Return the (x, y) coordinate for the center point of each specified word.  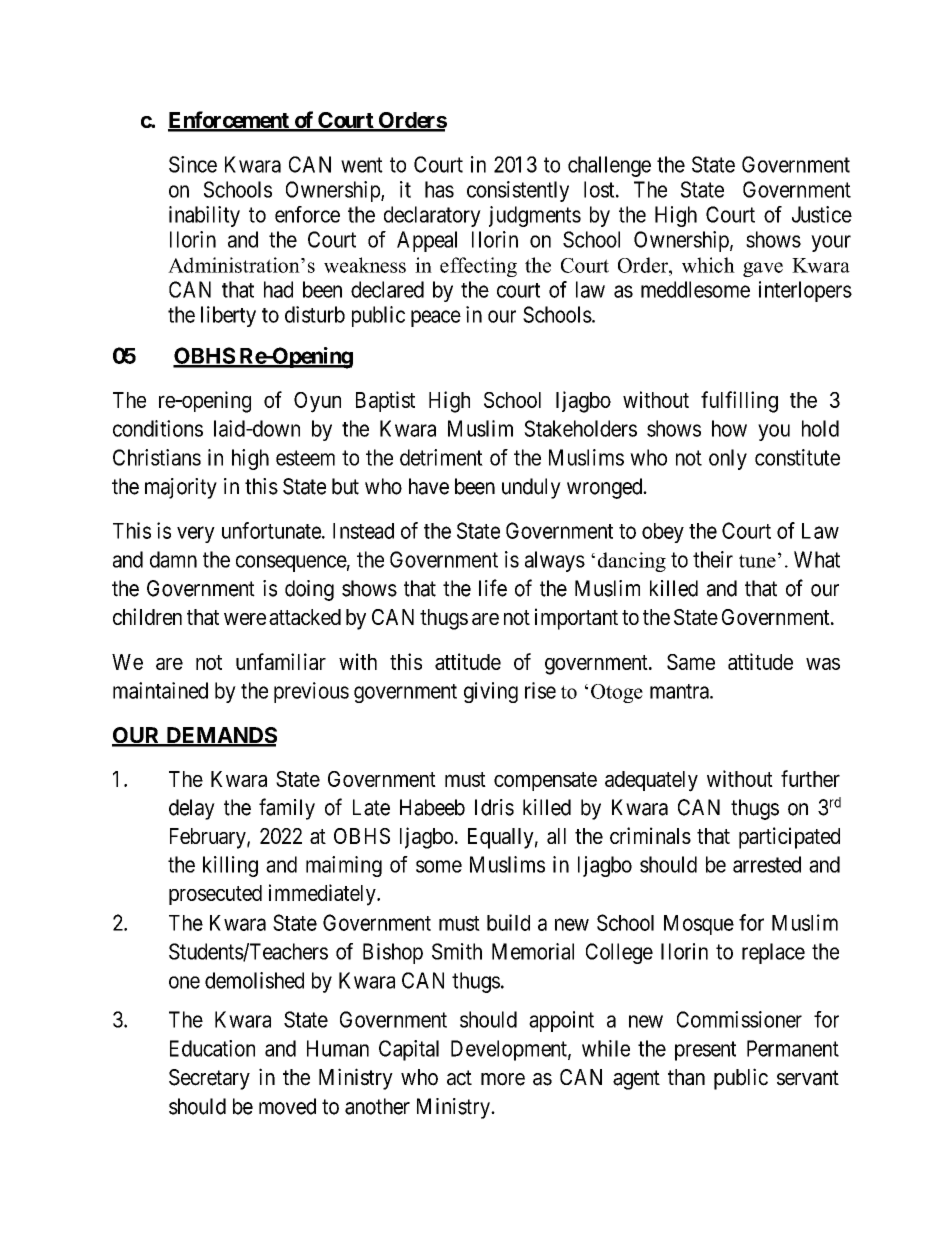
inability (204, 216)
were (245, 619)
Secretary (209, 1079)
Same (691, 662)
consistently (518, 191)
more (503, 1079)
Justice (822, 214)
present (705, 1051)
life (493, 588)
